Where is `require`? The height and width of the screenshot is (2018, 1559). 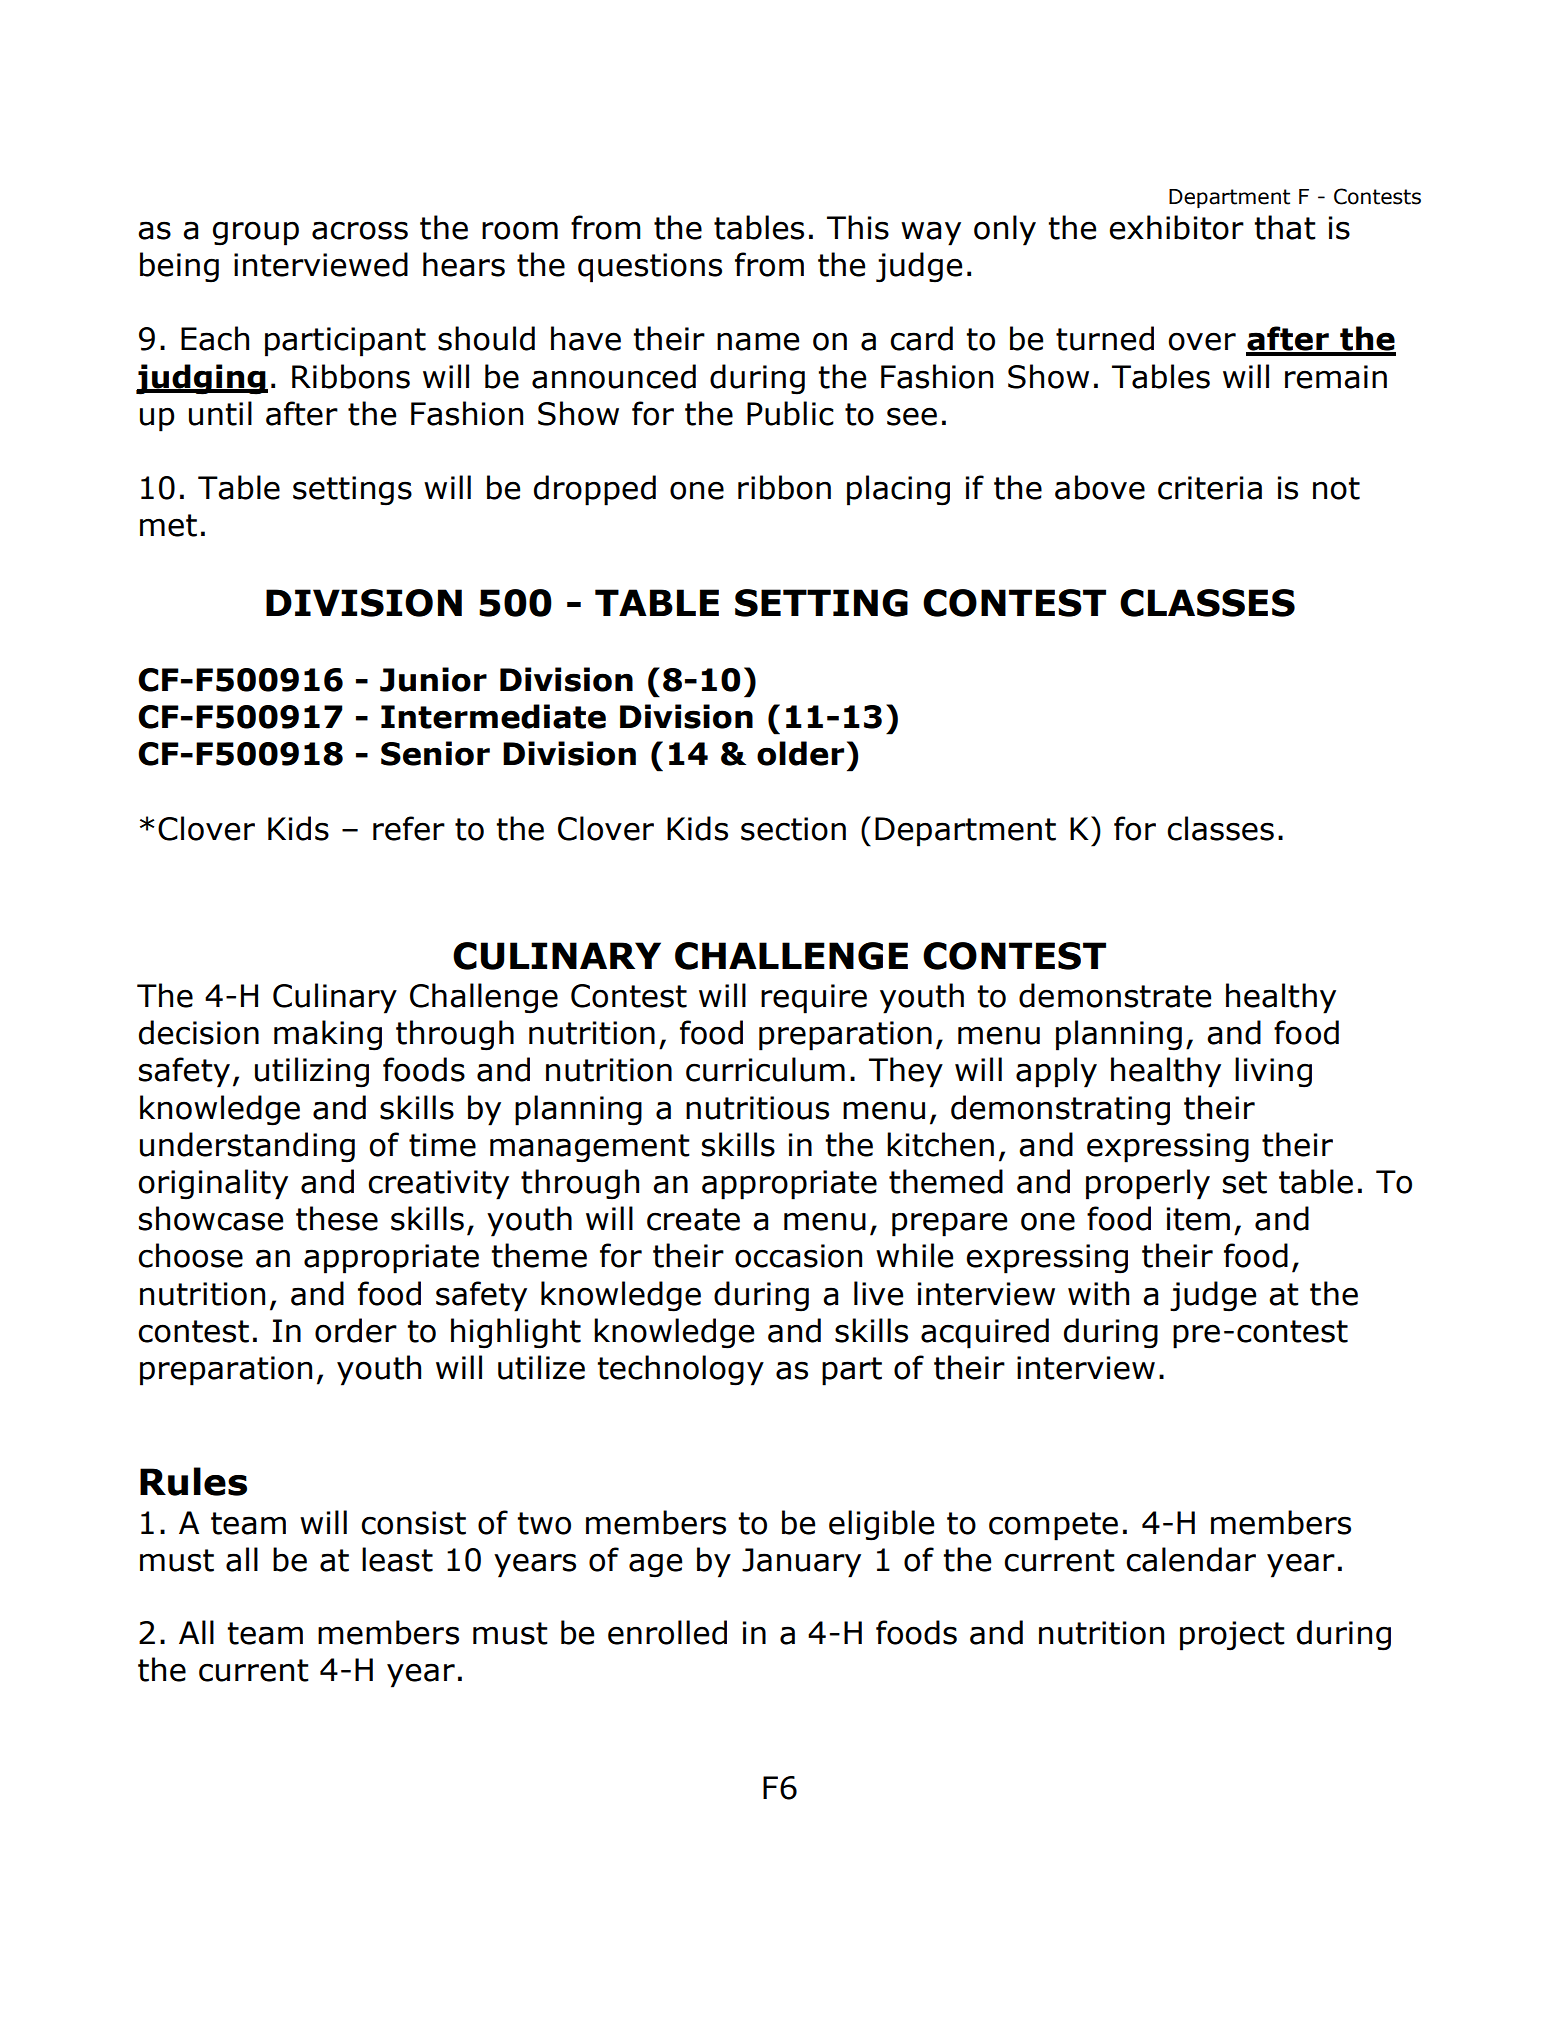
require is located at coordinates (814, 999).
